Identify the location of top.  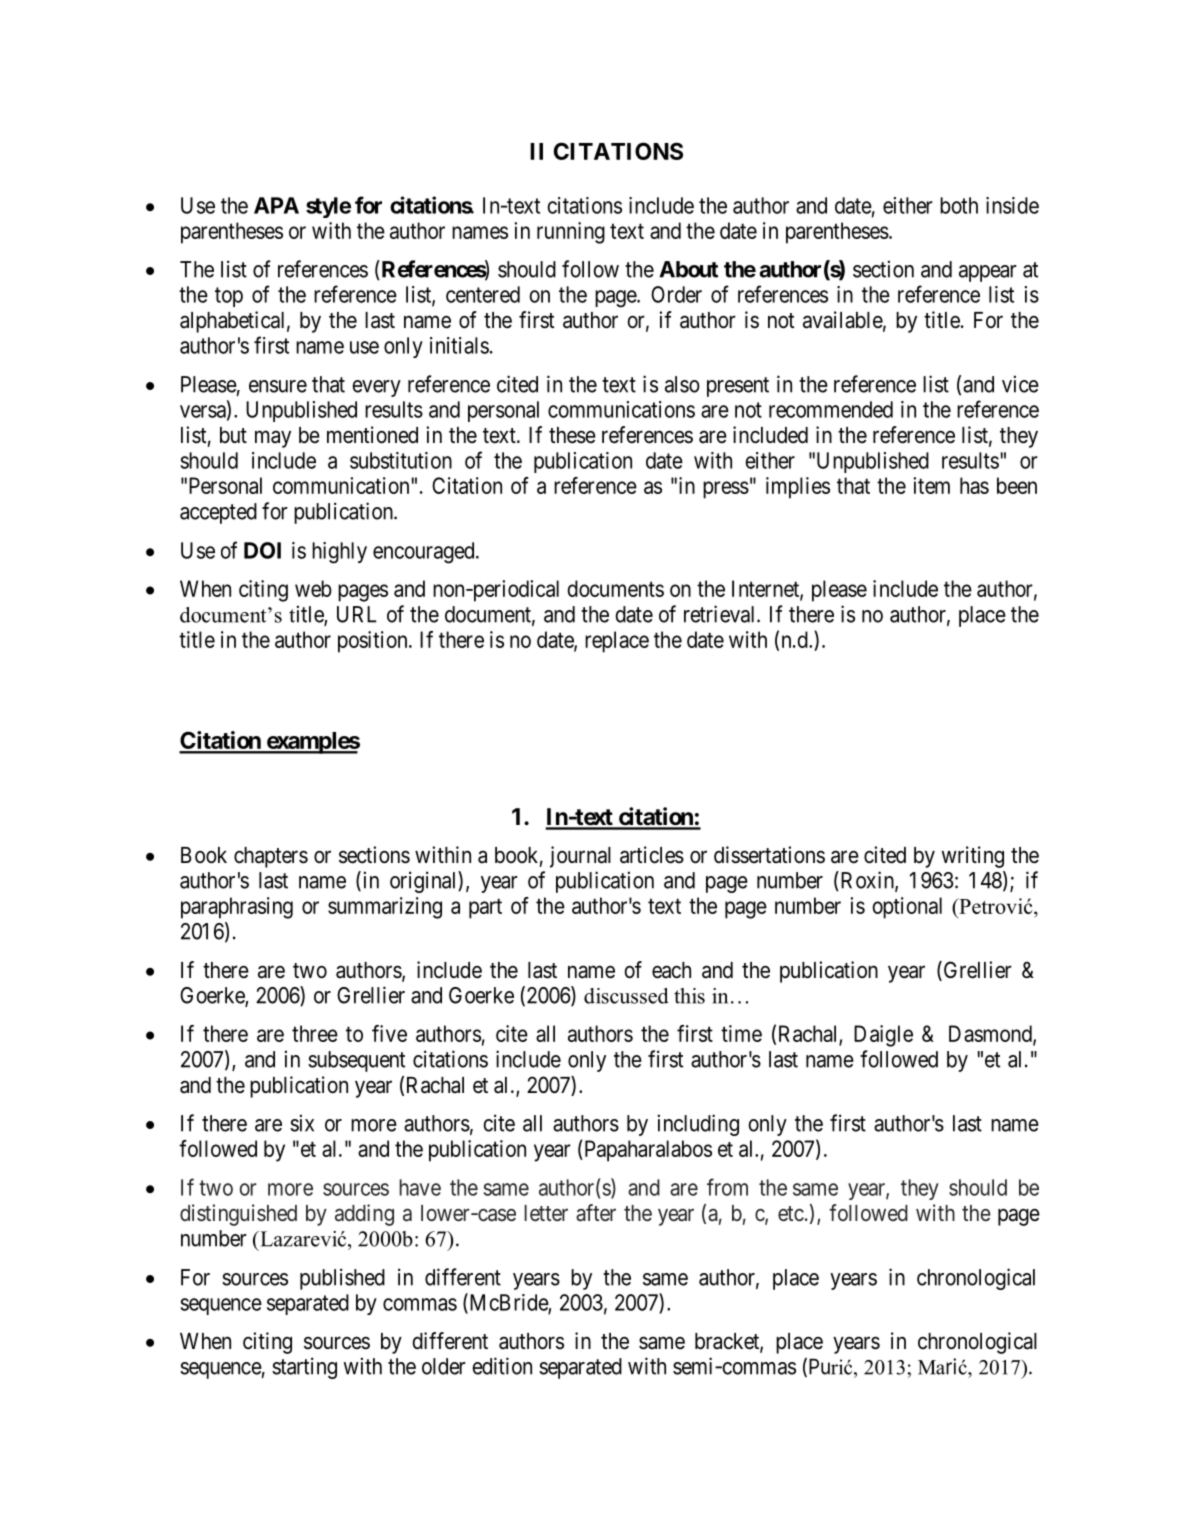
(229, 297).
